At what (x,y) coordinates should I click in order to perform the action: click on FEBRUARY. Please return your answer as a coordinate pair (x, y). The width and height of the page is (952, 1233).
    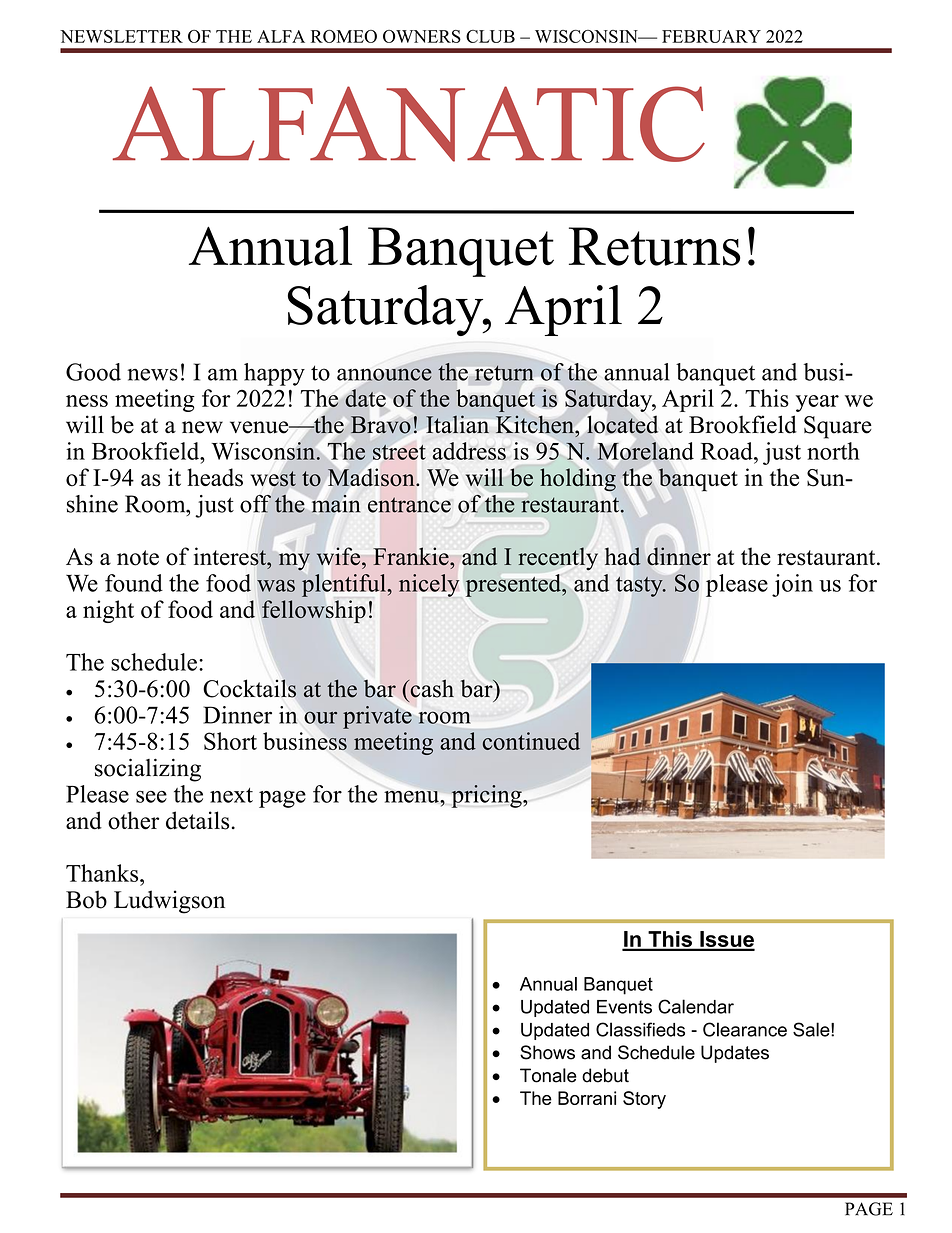
    Looking at the image, I should click on (711, 36).
